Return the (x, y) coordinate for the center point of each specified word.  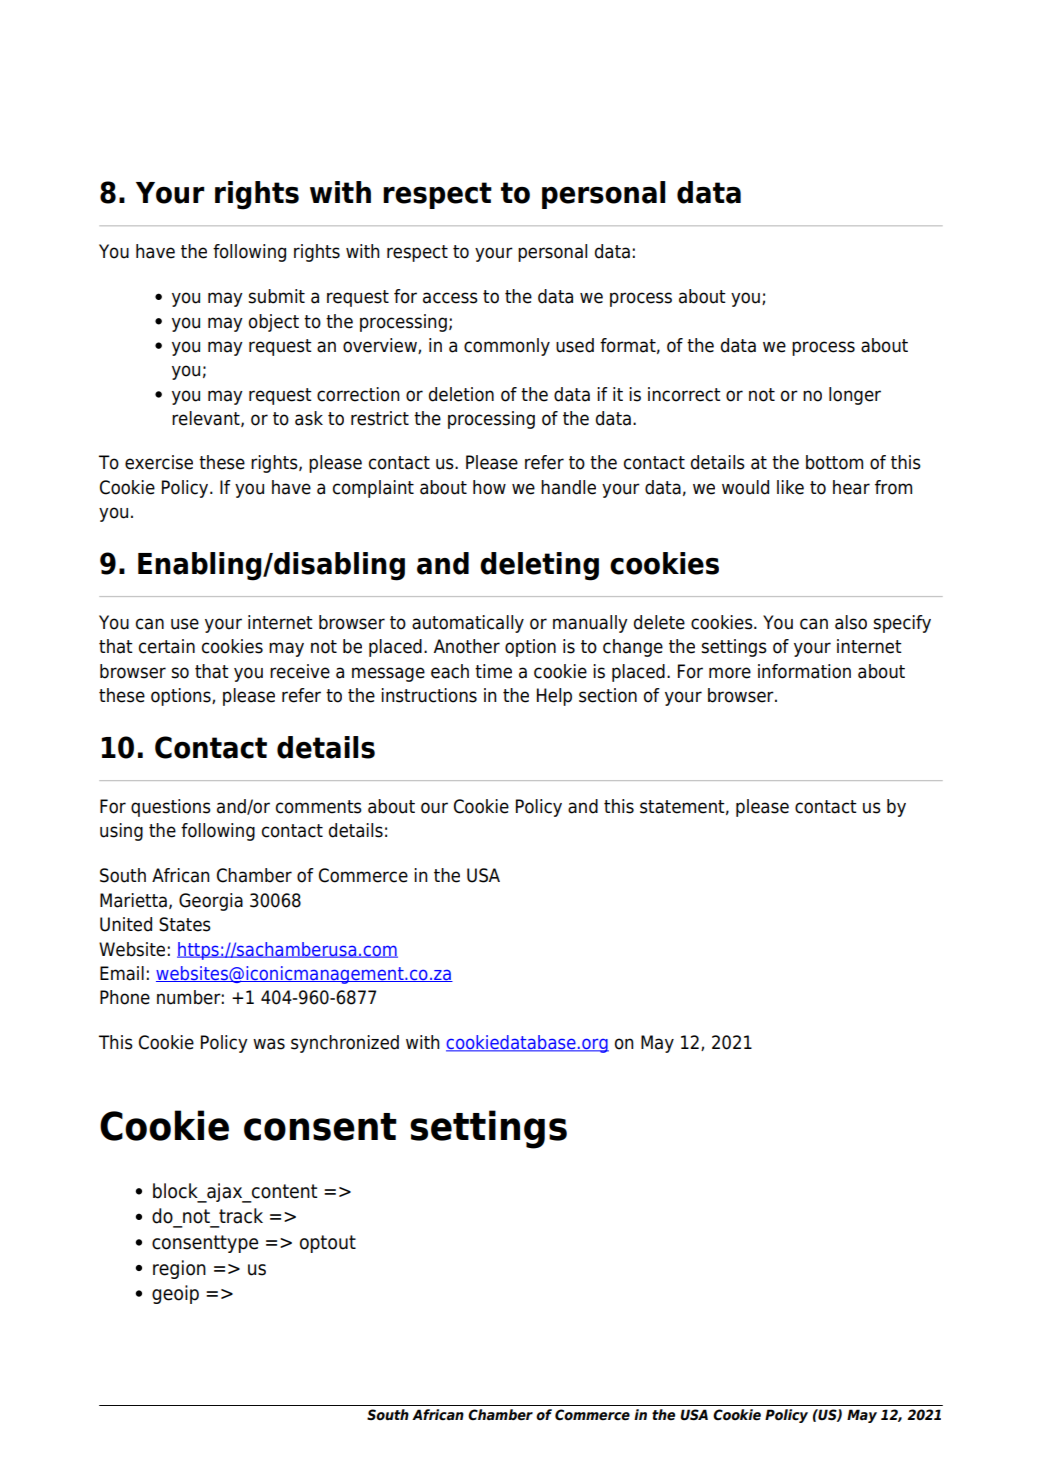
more (730, 673)
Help (554, 697)
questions (171, 808)
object (274, 323)
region (179, 1269)
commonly (507, 347)
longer (855, 396)
